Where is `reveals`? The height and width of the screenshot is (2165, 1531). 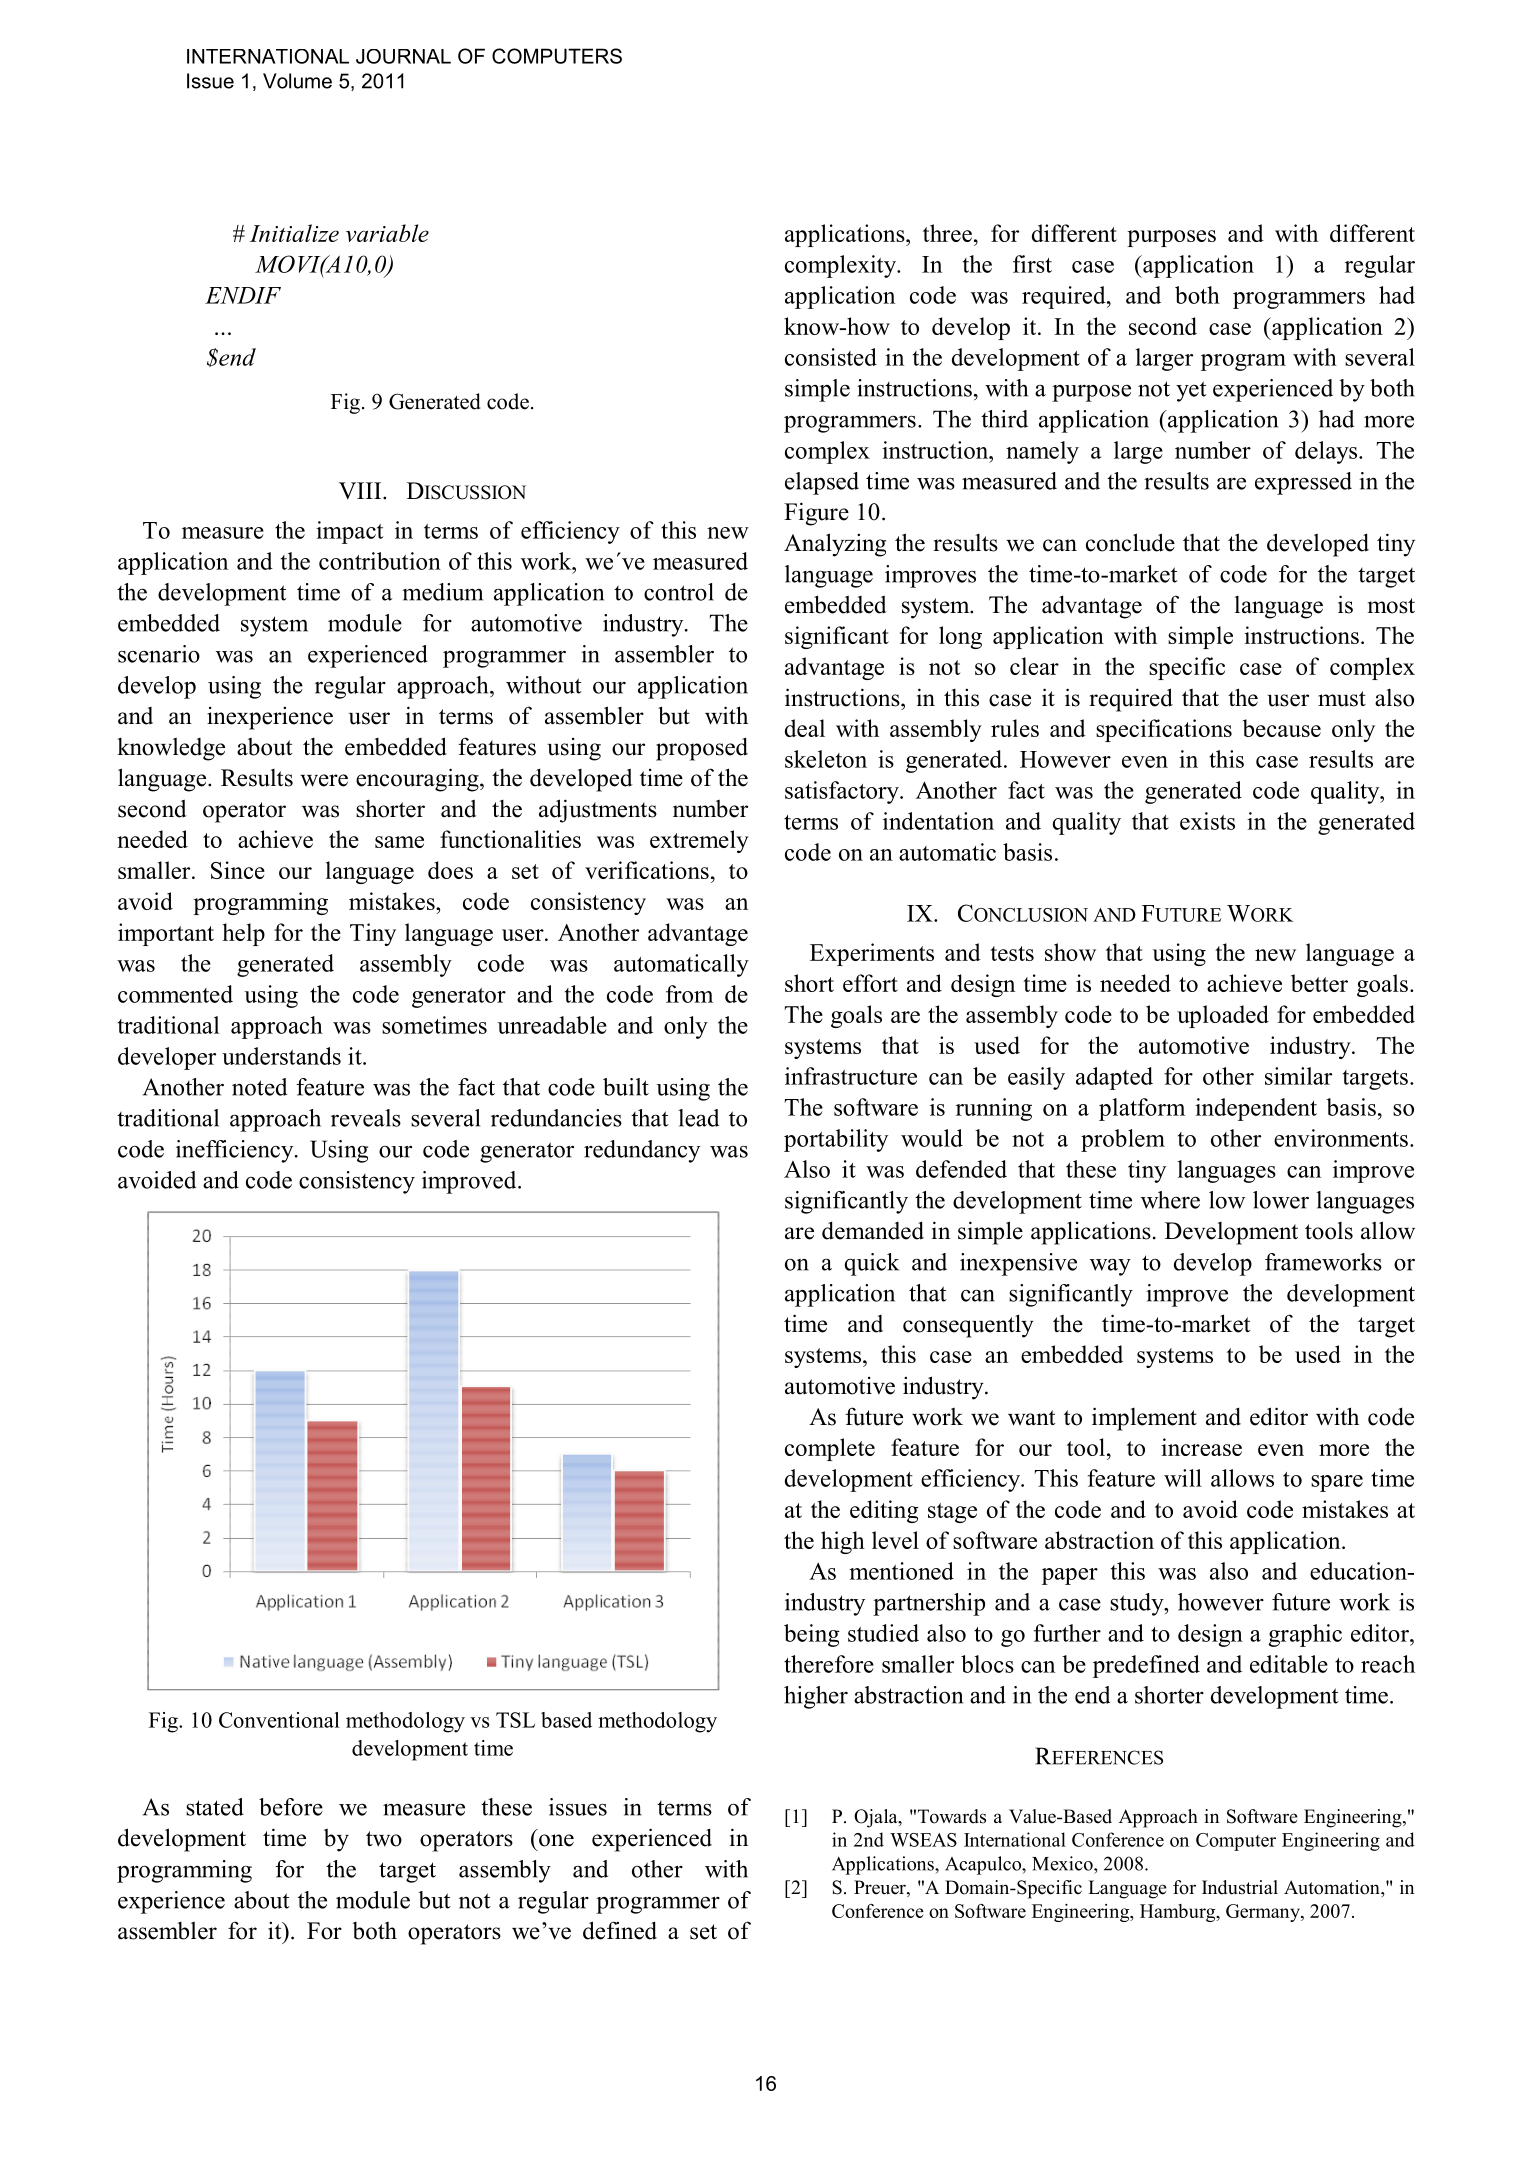 reveals is located at coordinates (366, 1118).
